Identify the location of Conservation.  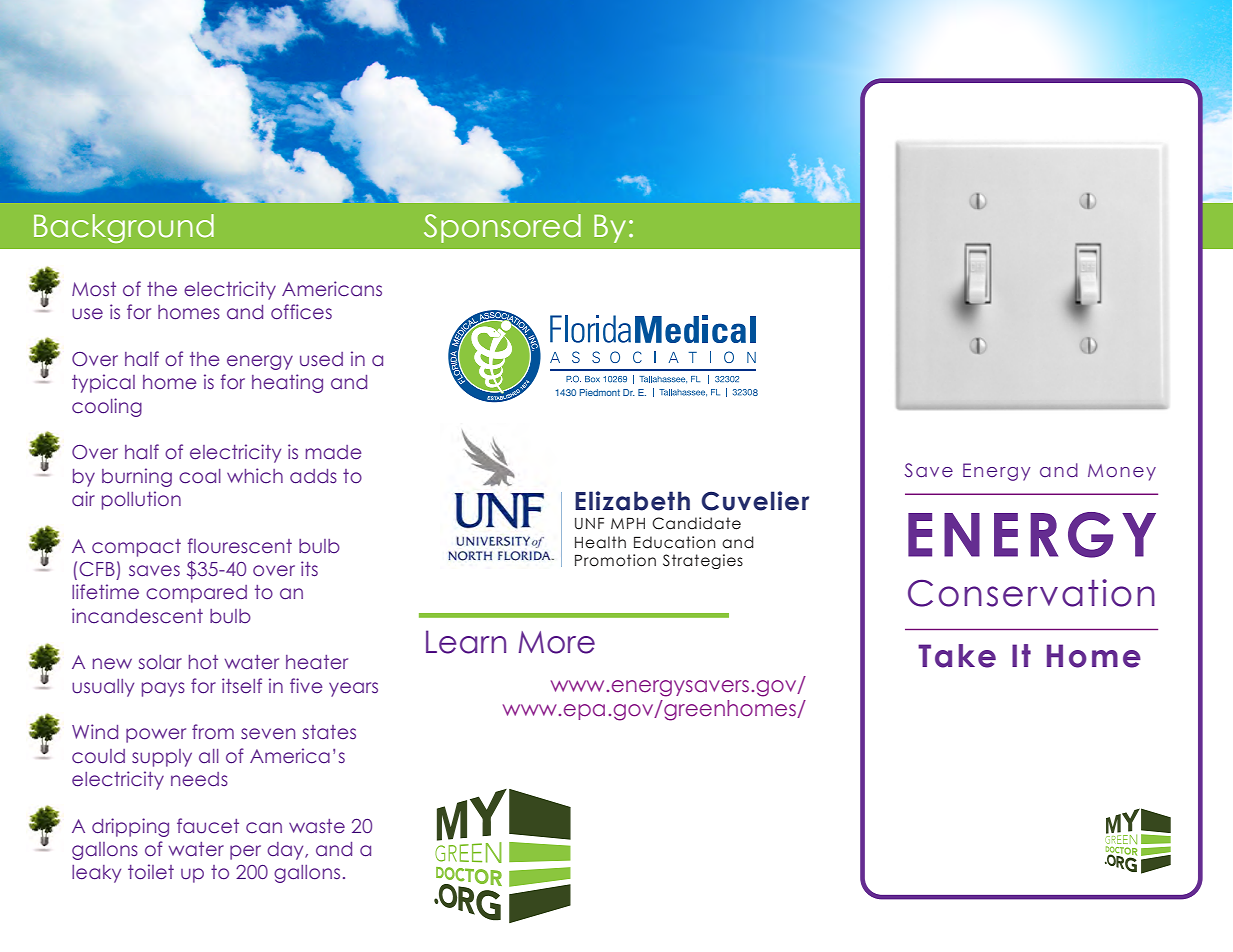
(1031, 593).
